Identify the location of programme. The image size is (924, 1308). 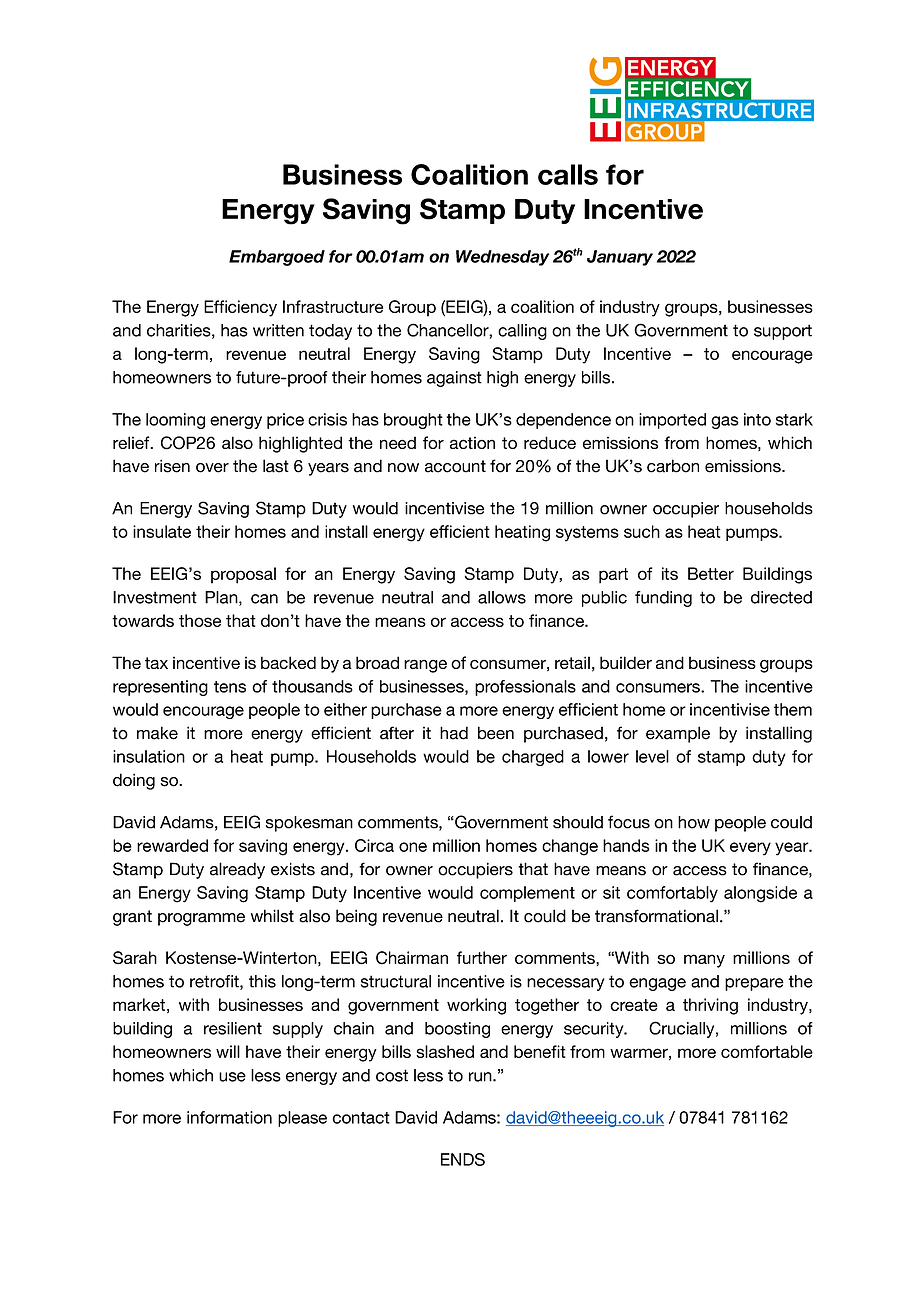
(201, 919).
